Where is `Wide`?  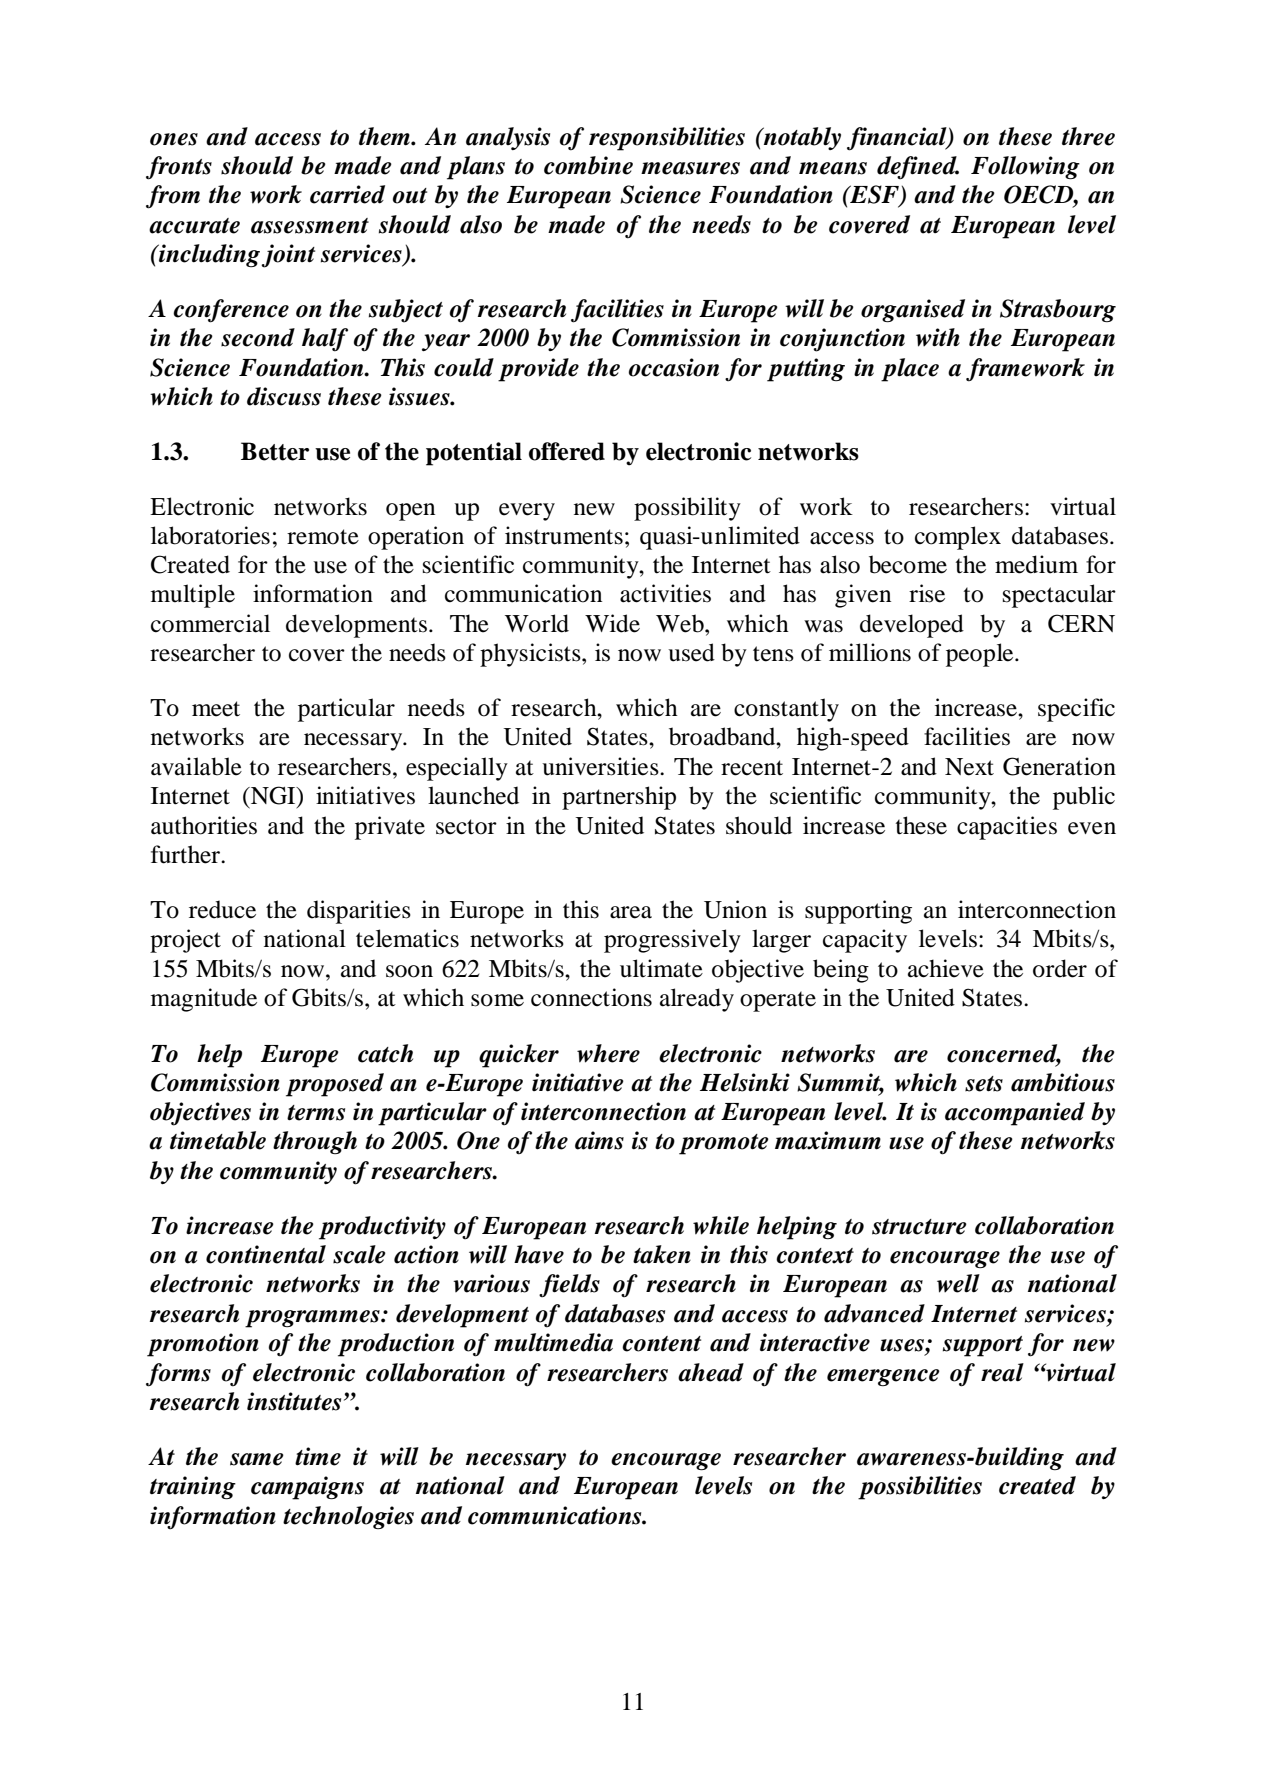
Wide is located at coordinates (612, 623).
